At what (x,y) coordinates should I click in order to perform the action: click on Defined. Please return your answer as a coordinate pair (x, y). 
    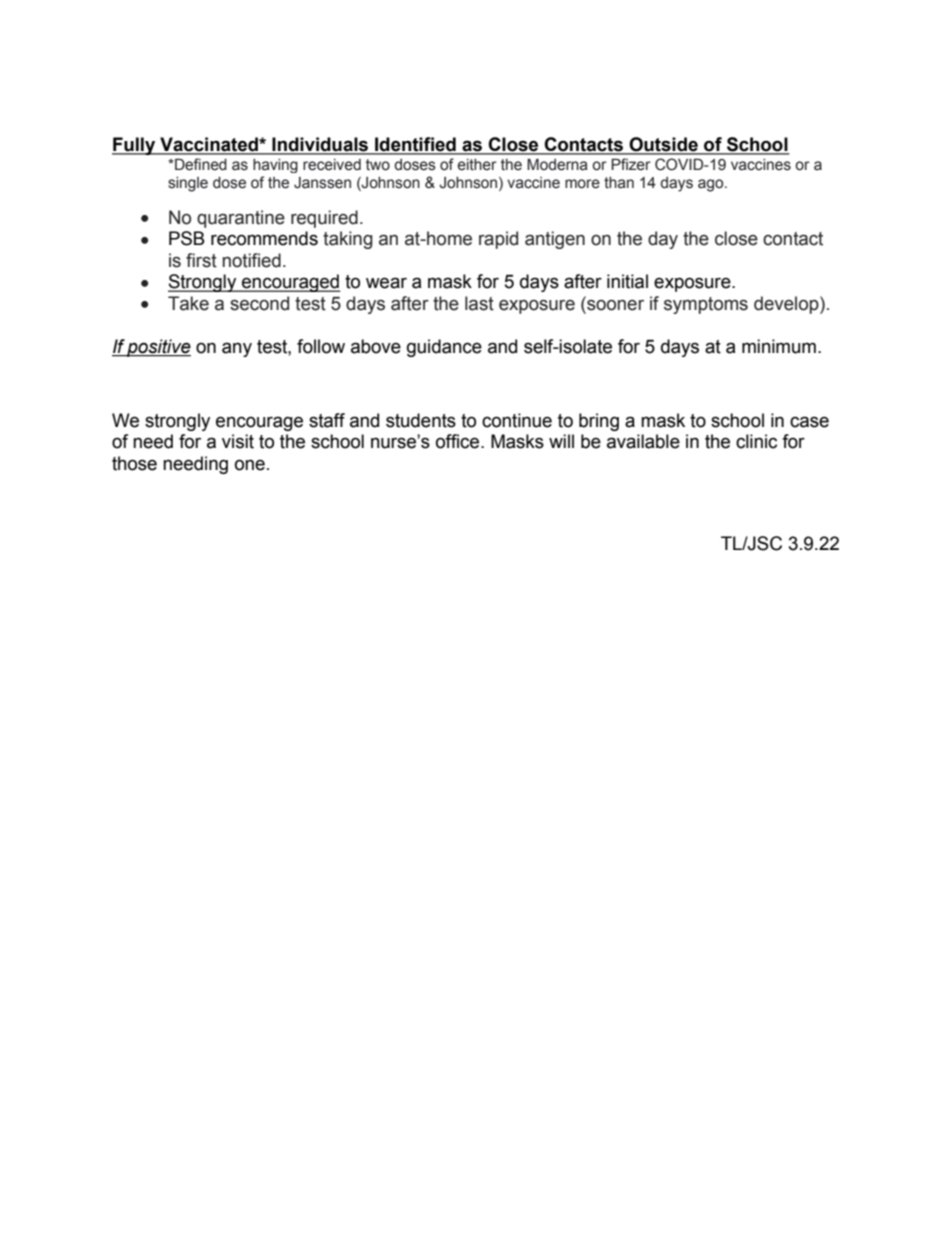
    Looking at the image, I should click on (200, 164).
